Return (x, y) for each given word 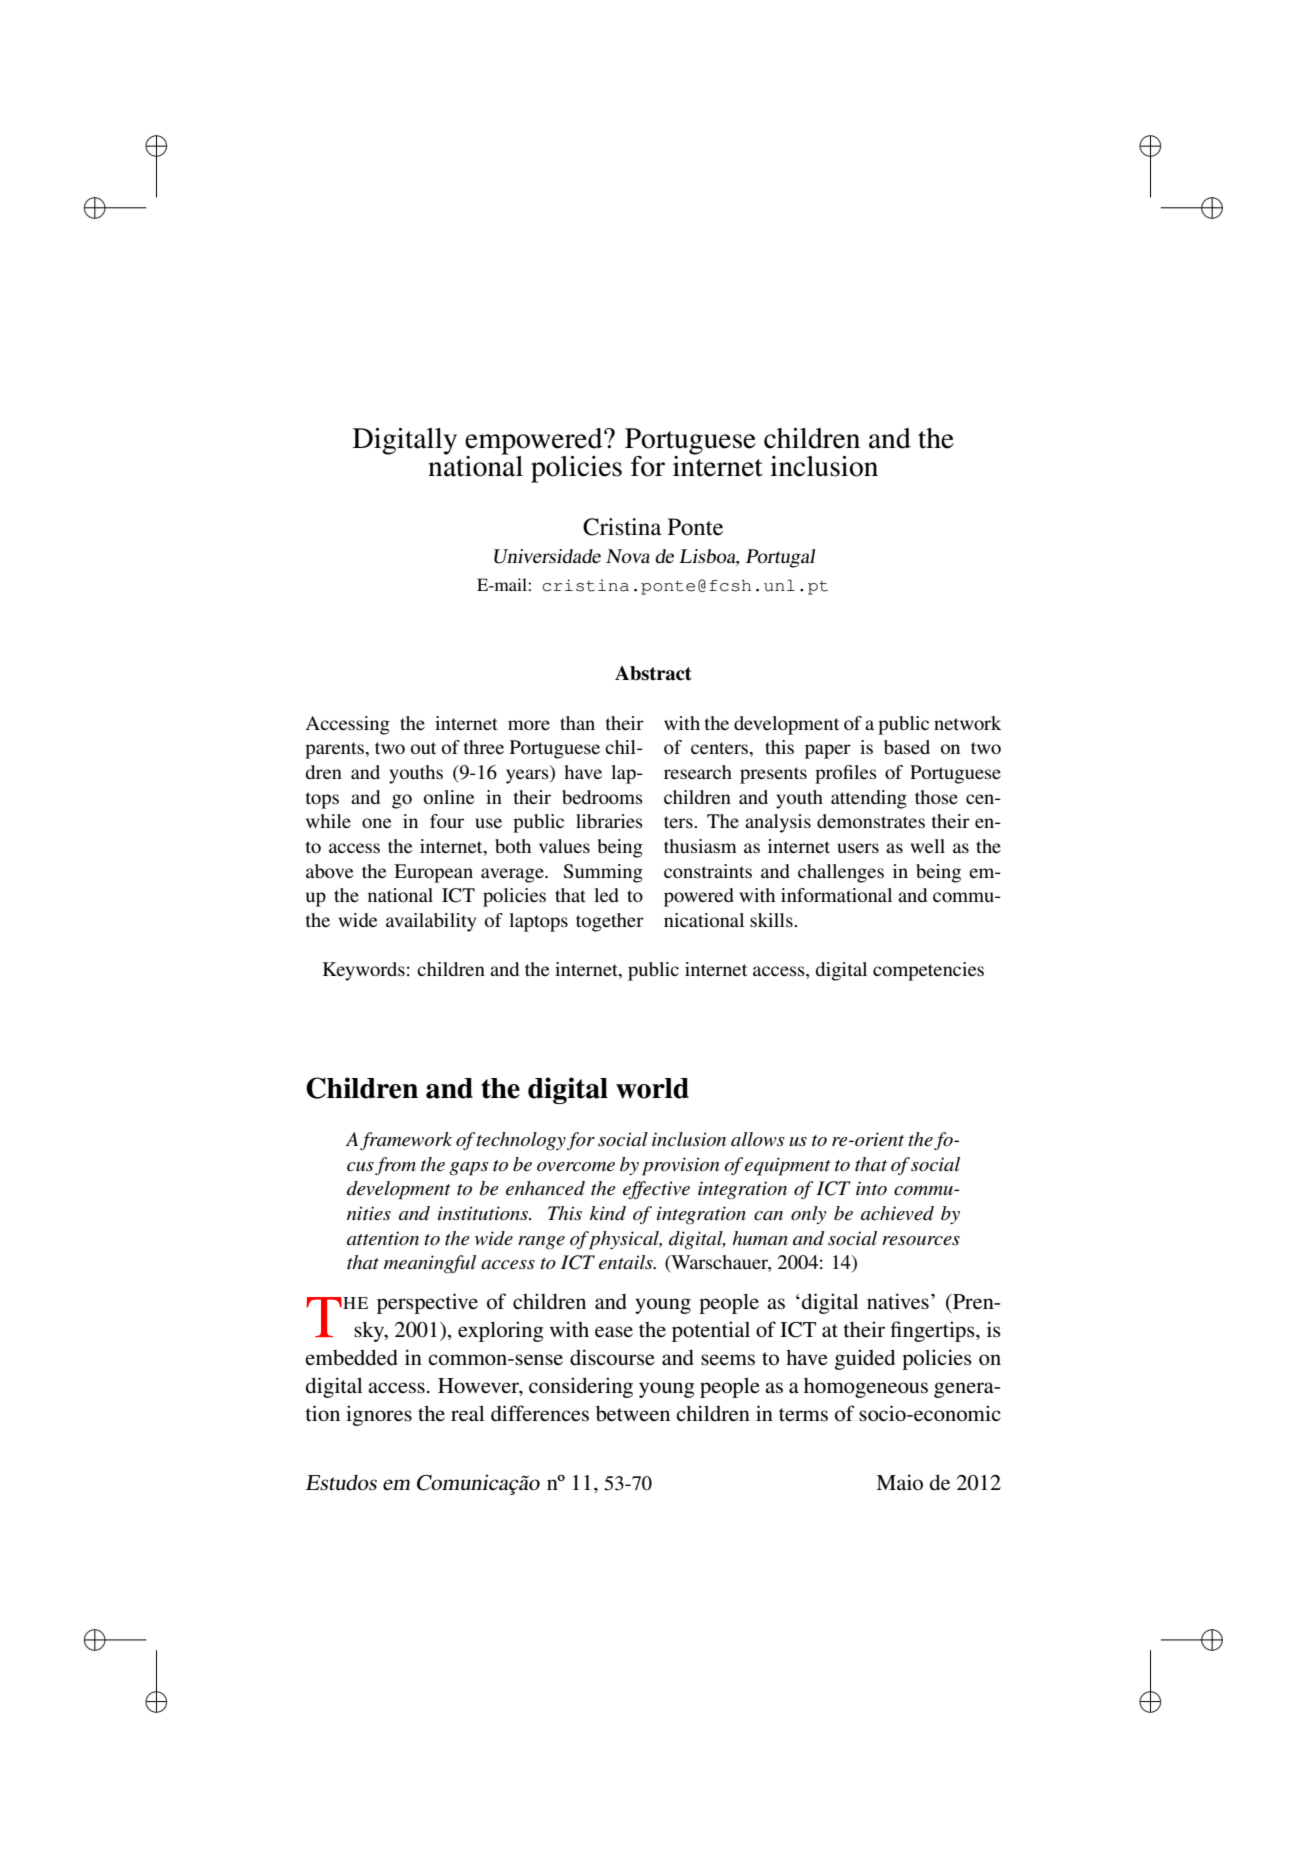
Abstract (653, 673)
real (467, 1413)
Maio (899, 1482)
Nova (628, 556)
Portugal (780, 558)
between (633, 1414)
